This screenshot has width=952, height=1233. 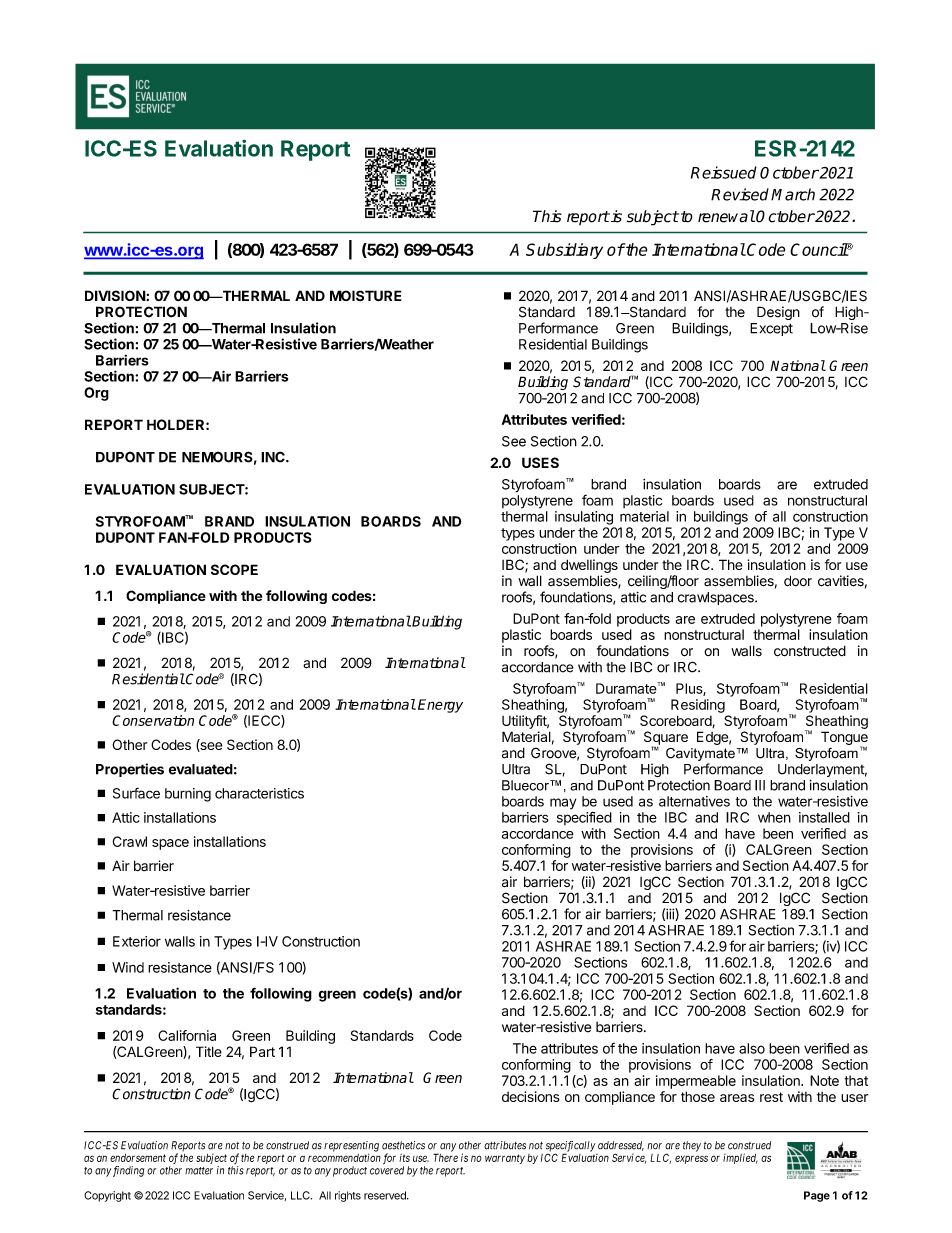 What do you see at coordinates (234, 569) in the screenshot?
I see `SCOPE` at bounding box center [234, 569].
